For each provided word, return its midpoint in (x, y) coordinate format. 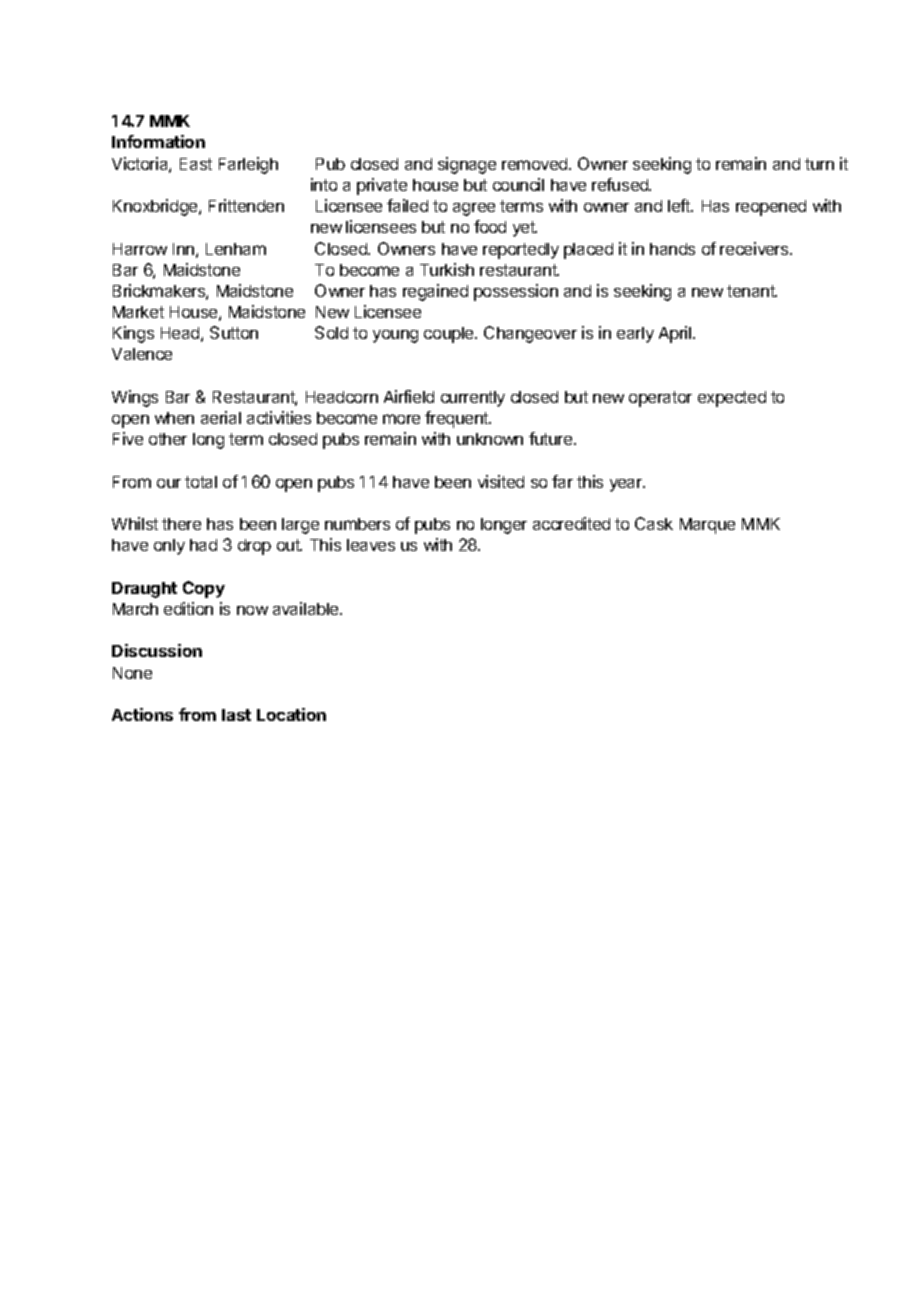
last (236, 715)
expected (732, 399)
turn (819, 164)
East (196, 164)
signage (467, 165)
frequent (457, 419)
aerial (221, 417)
